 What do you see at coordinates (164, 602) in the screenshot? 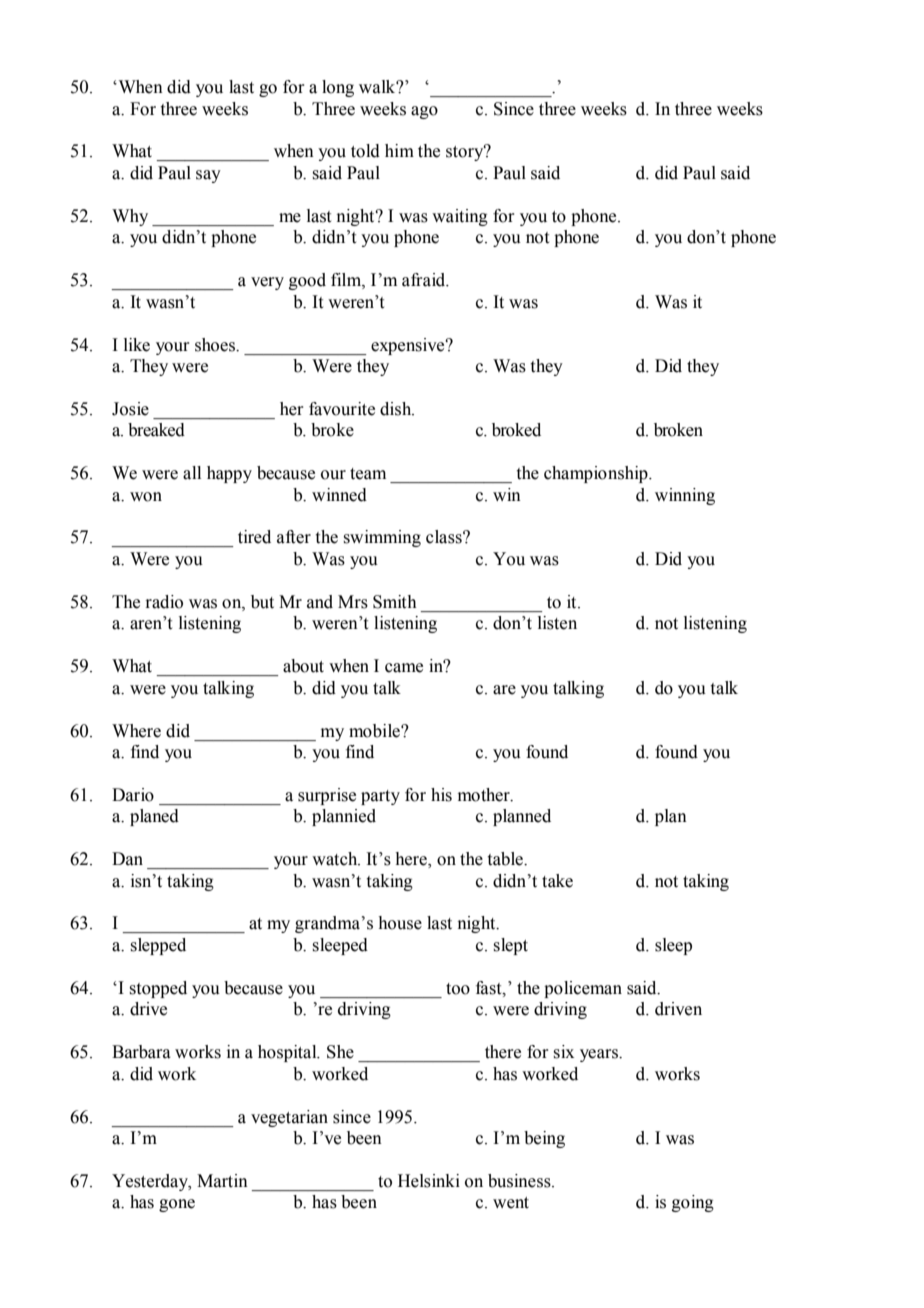
I see `radio` at bounding box center [164, 602].
